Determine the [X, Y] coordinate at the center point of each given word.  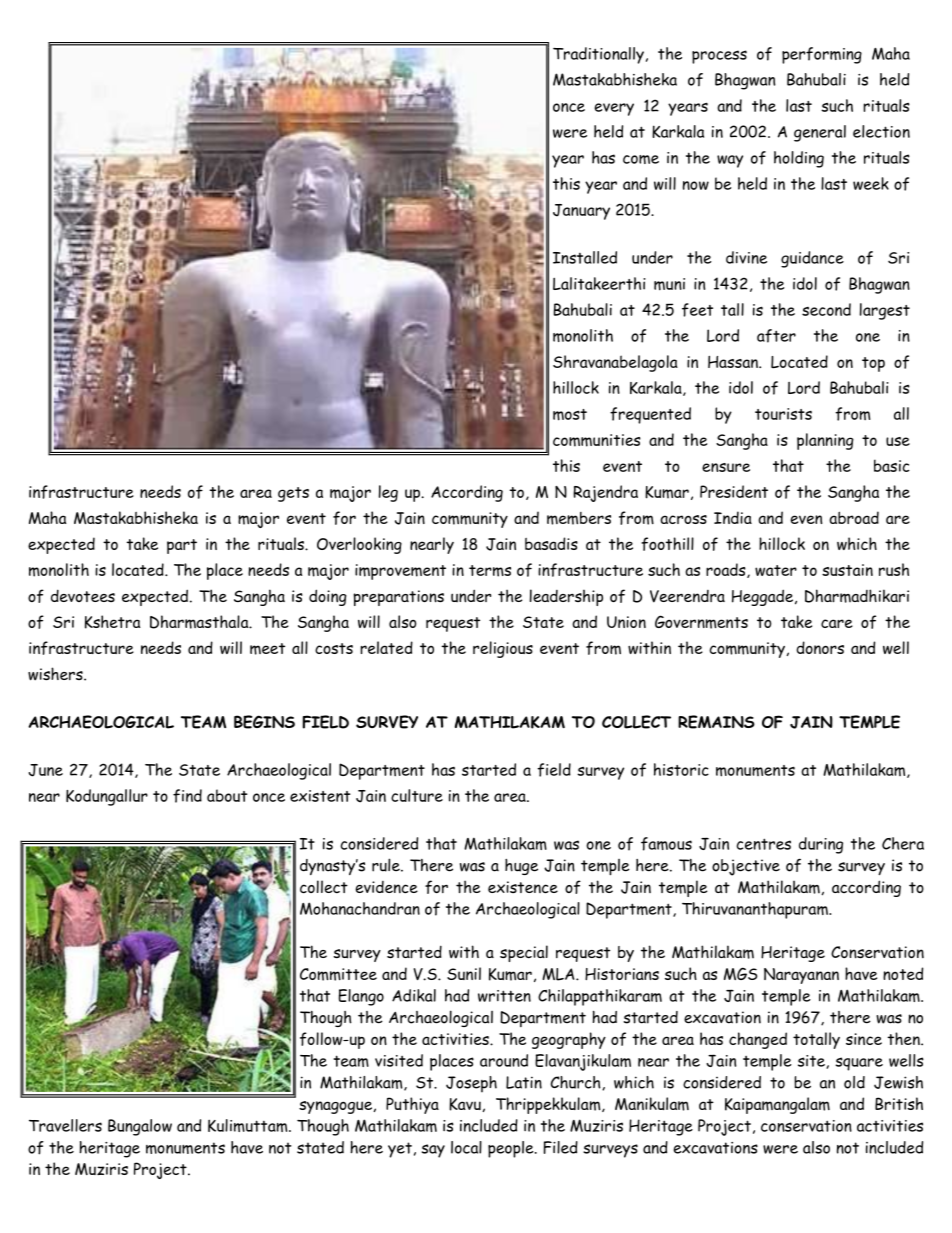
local [466, 1147]
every [614, 109]
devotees [83, 595]
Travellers [65, 1125]
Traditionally [598, 55]
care [837, 623]
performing [822, 55]
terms [490, 571]
